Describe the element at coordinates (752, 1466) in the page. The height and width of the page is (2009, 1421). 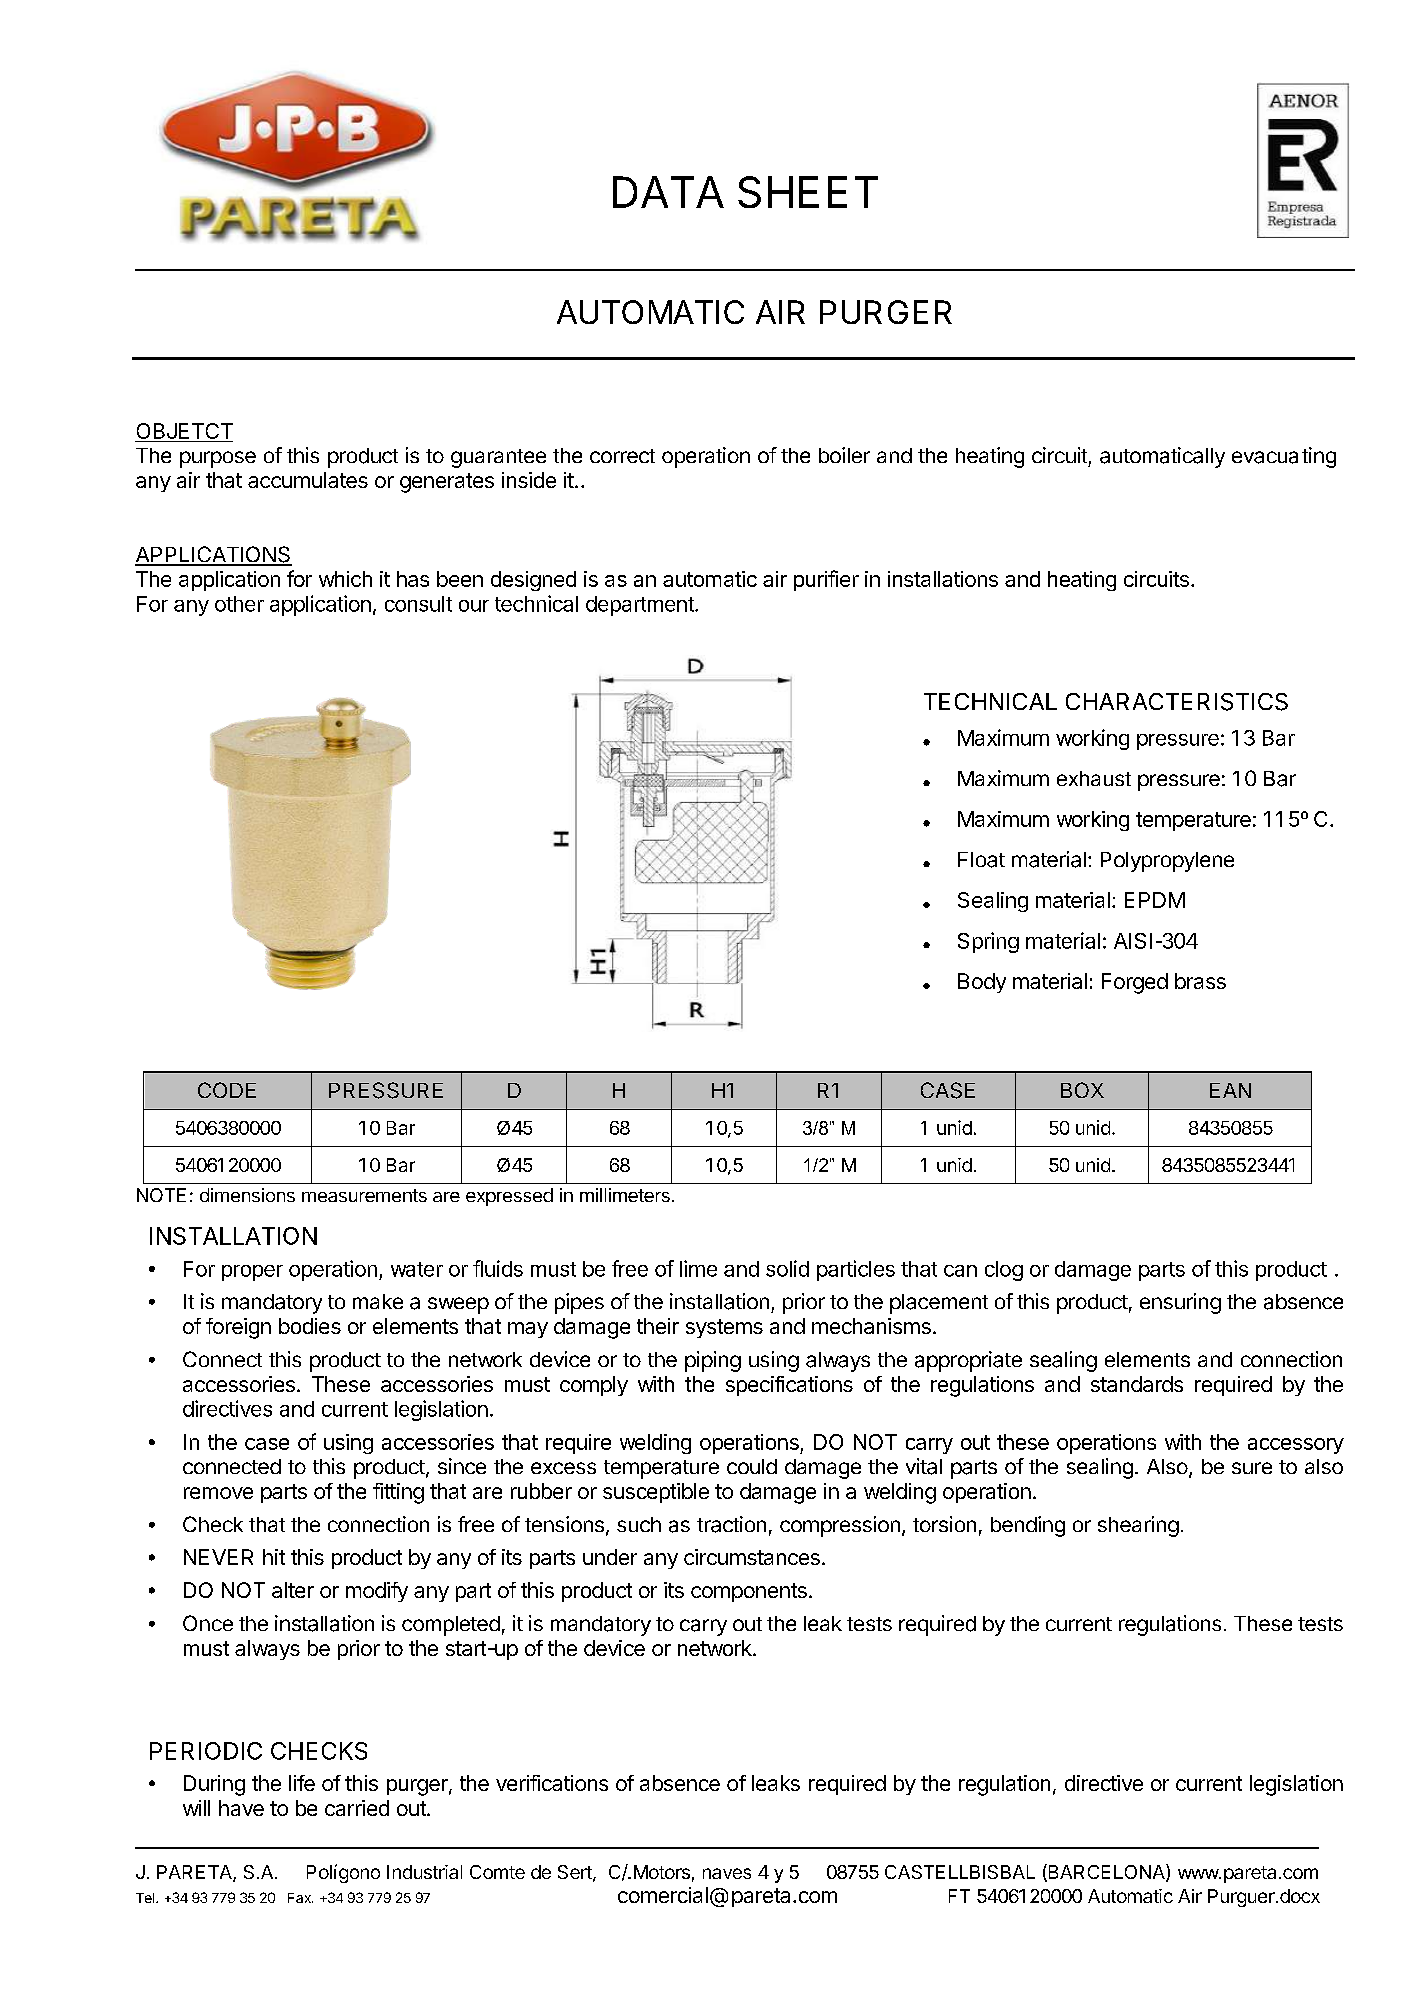
I see `could` at that location.
